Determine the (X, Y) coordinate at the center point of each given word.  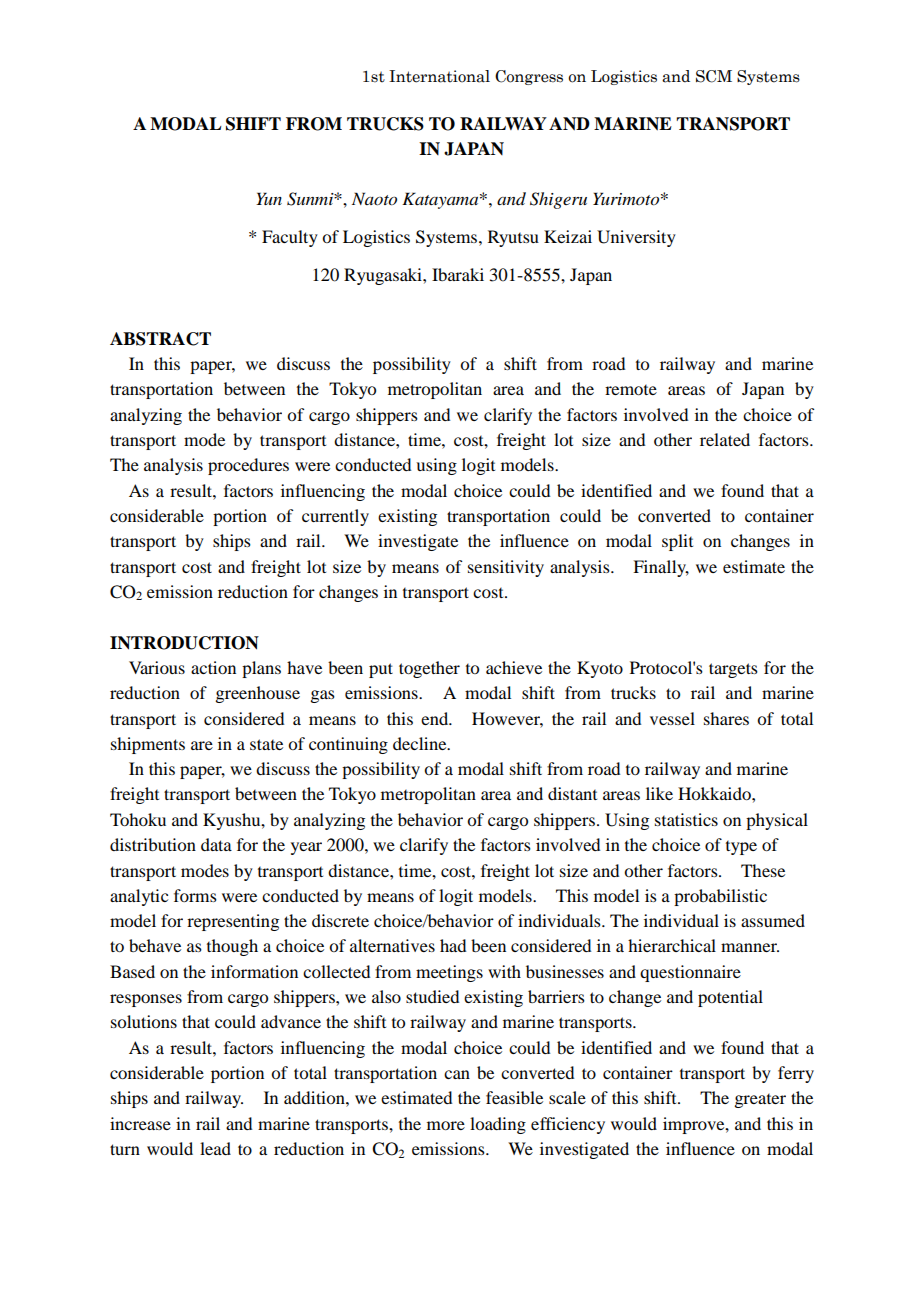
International (439, 76)
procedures (248, 466)
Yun (269, 198)
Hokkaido (715, 793)
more (446, 1125)
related (725, 439)
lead (215, 1148)
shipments (148, 745)
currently (335, 517)
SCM (714, 76)
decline (421, 743)
